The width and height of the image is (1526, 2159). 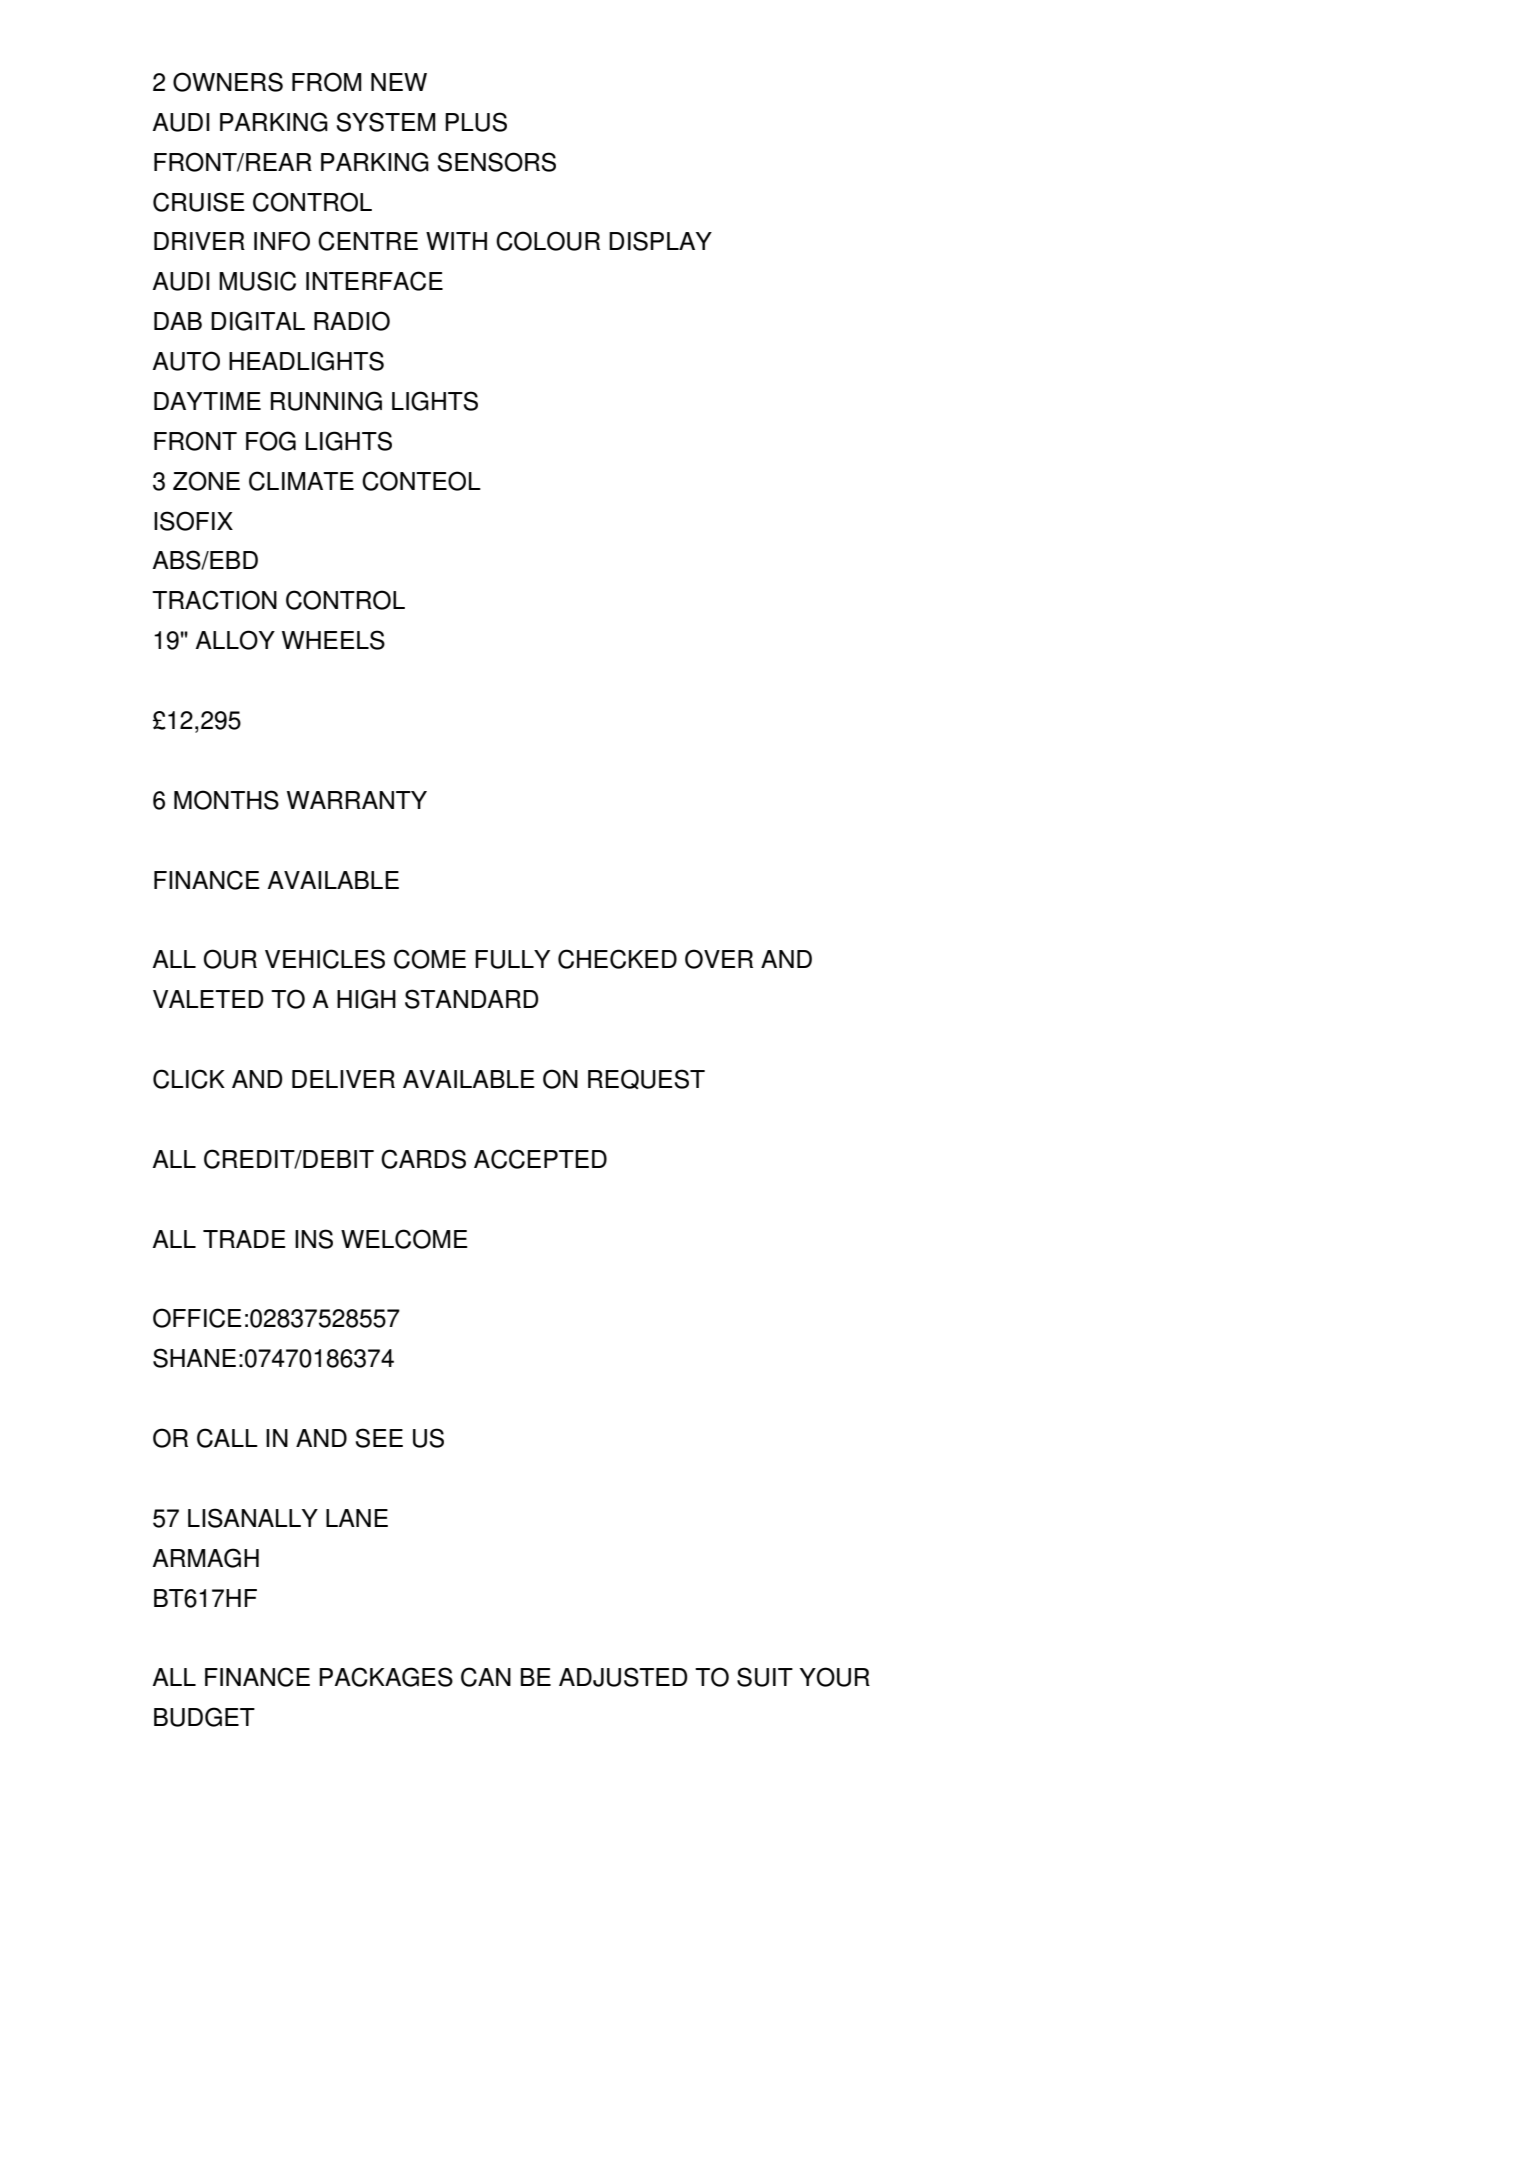 I want to click on FULLY, so click(x=512, y=959).
